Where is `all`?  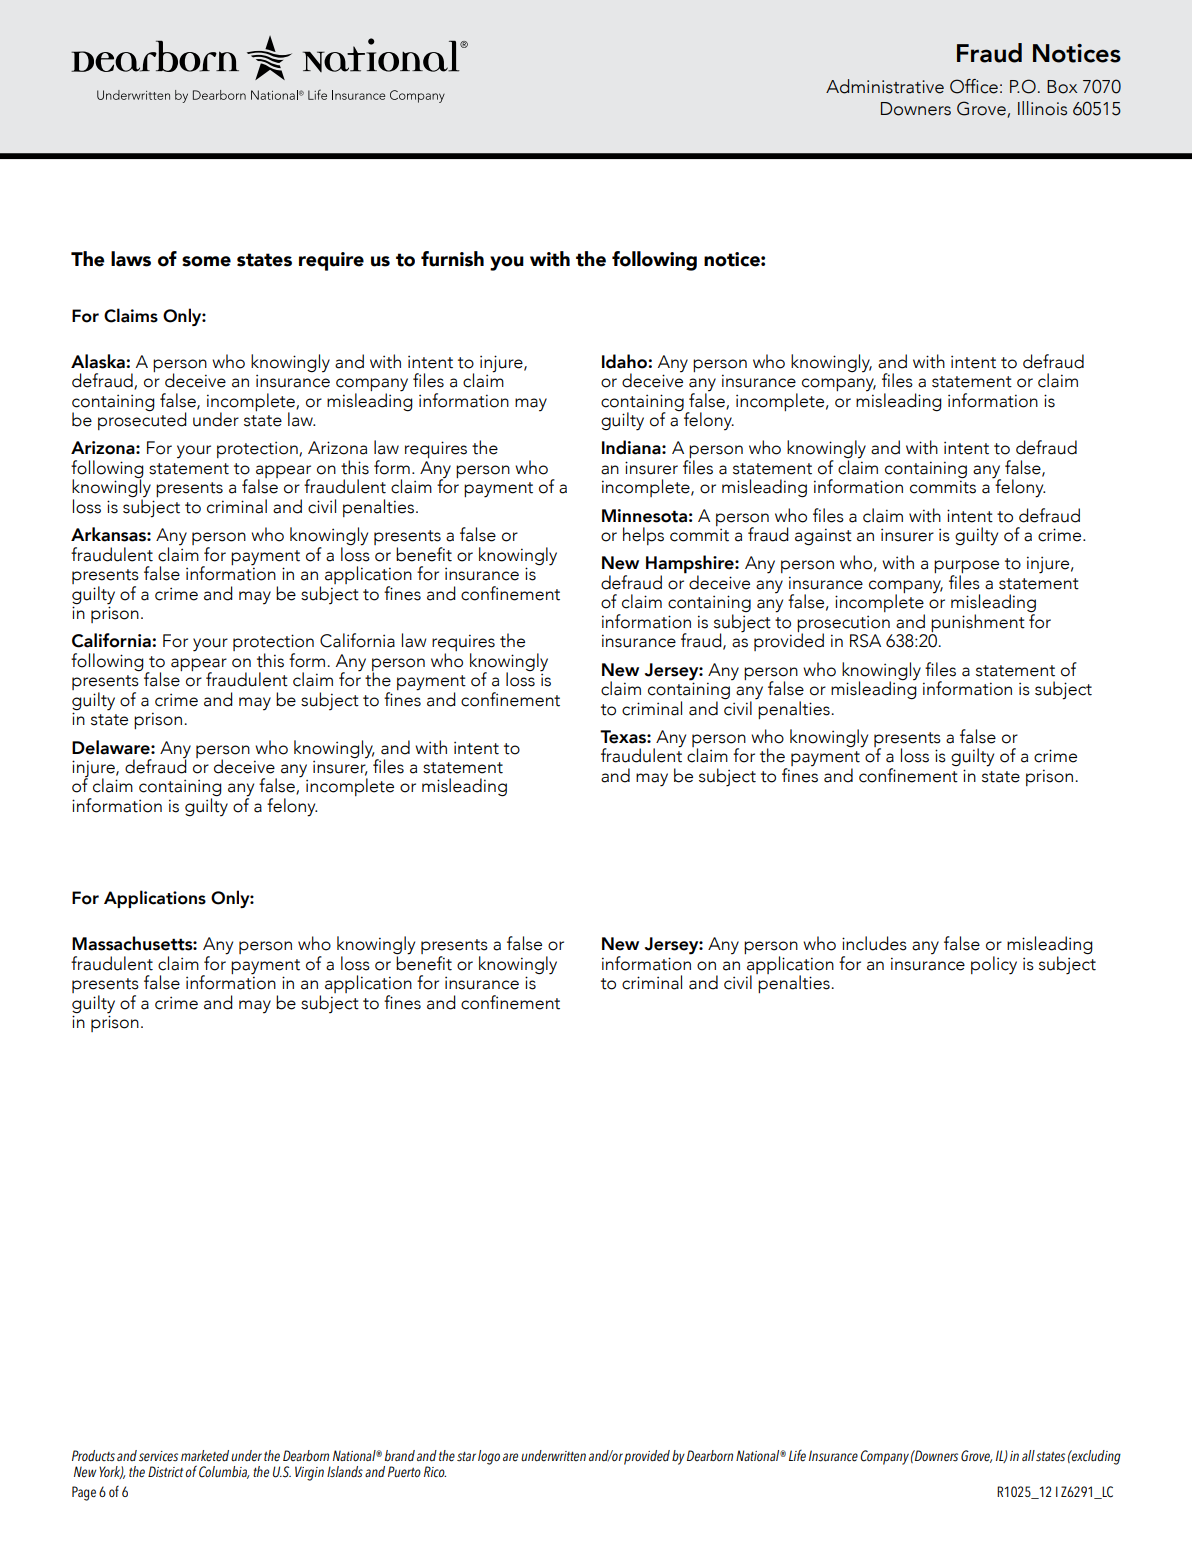 all is located at coordinates (1028, 1455).
